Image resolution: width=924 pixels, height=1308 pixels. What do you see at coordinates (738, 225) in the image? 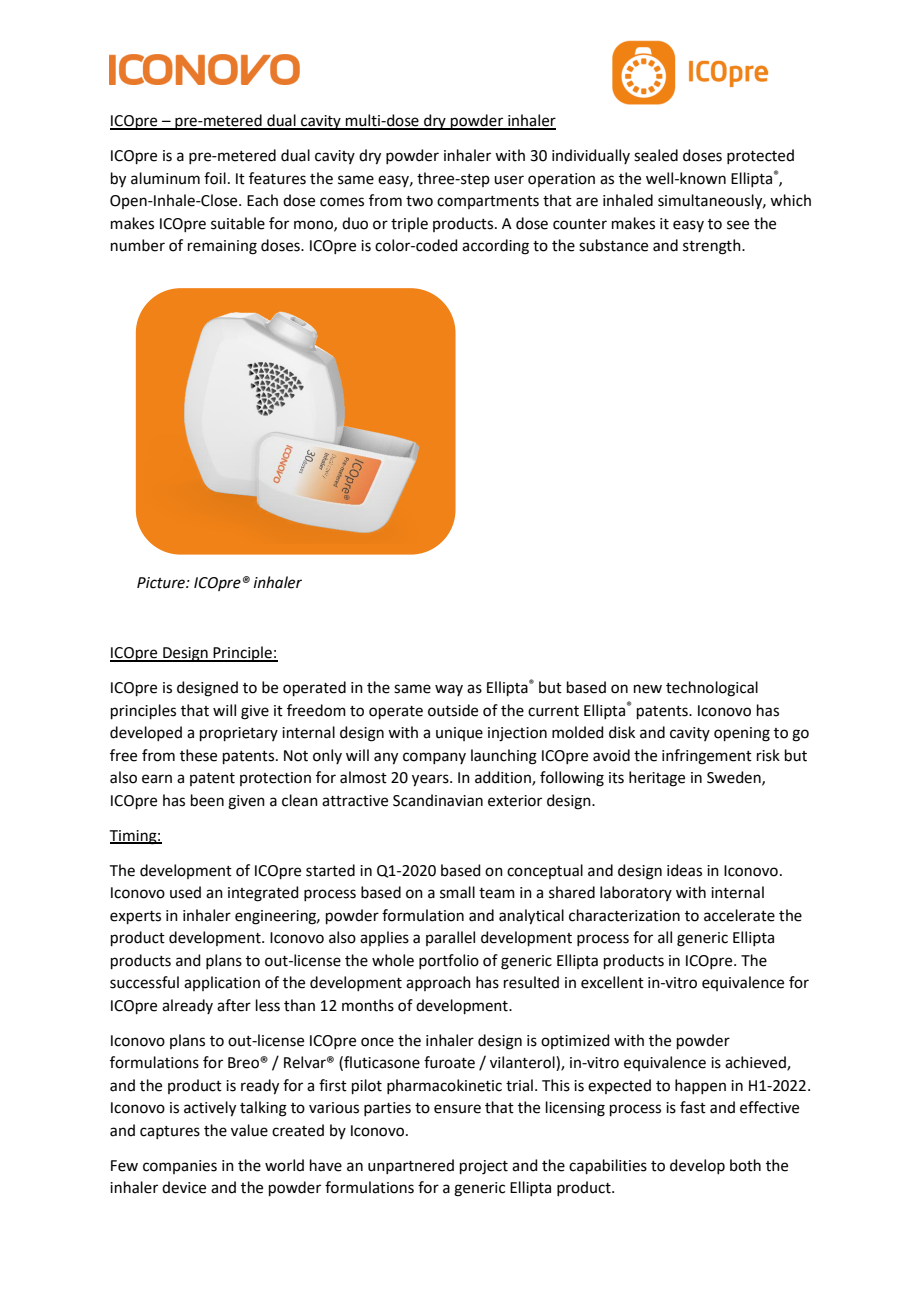
I see `see` at bounding box center [738, 225].
